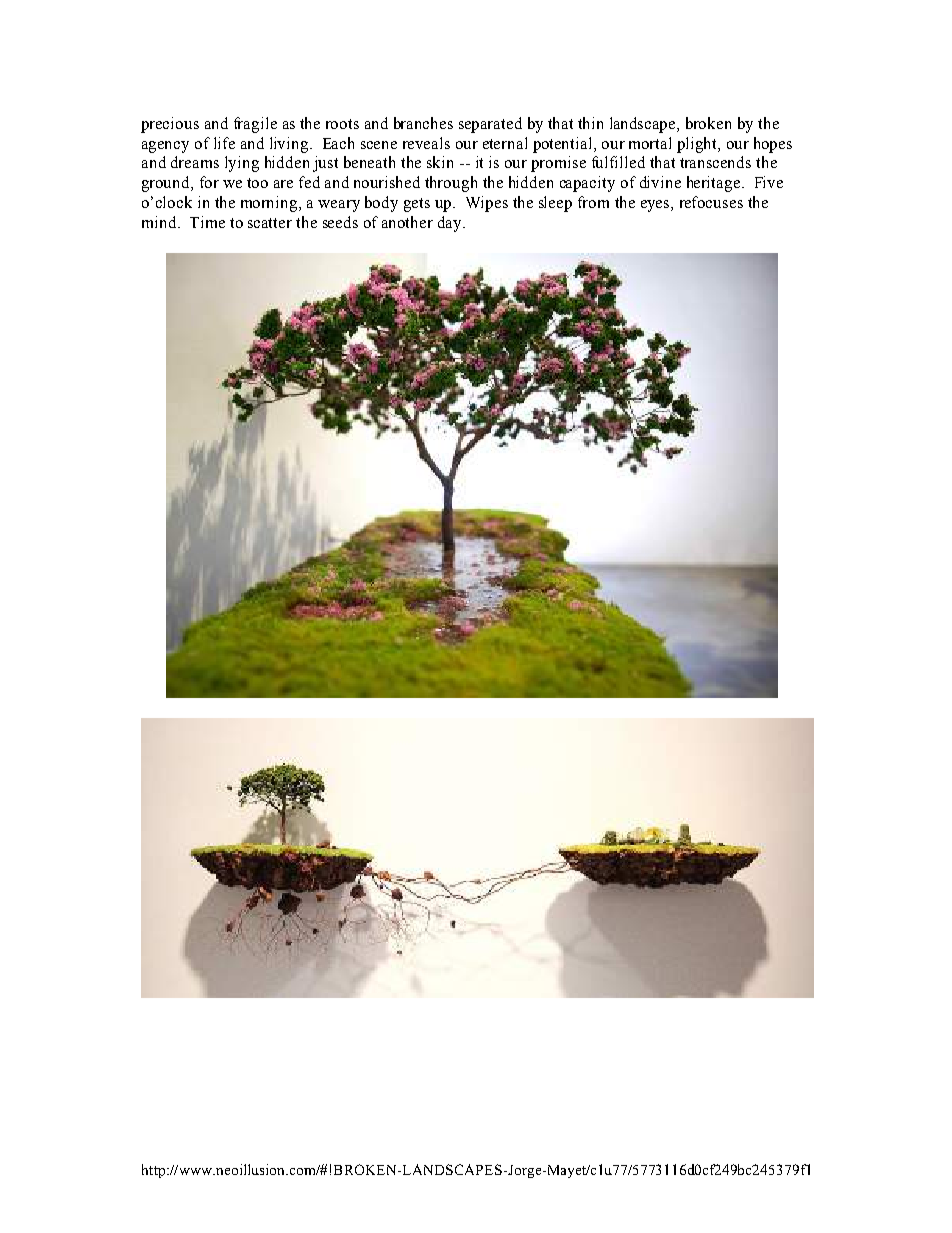 Image resolution: width=952 pixels, height=1233 pixels. What do you see at coordinates (209, 182) in the page?
I see `for` at bounding box center [209, 182].
